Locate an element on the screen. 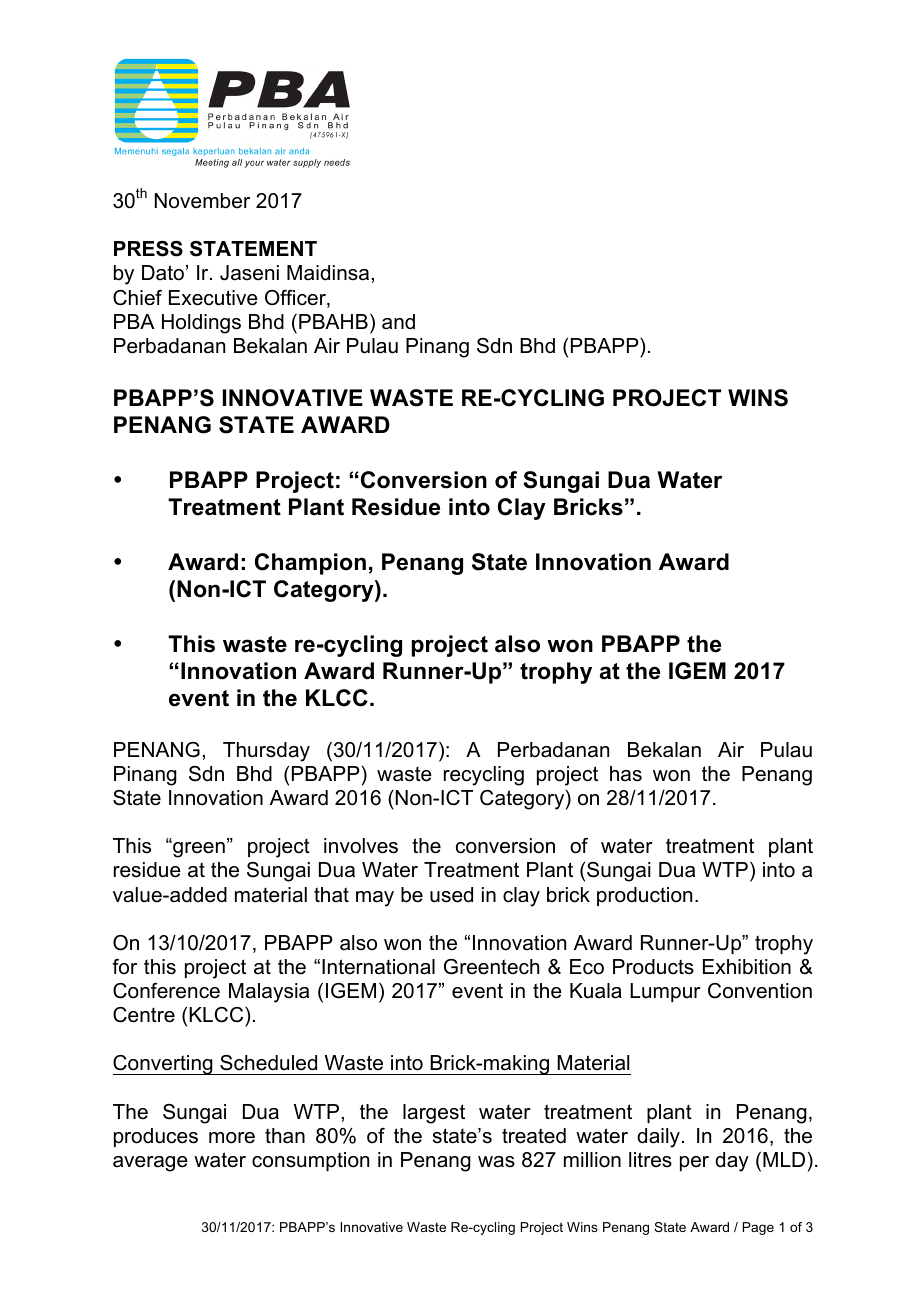 The image size is (924, 1308). November is located at coordinates (202, 201).
